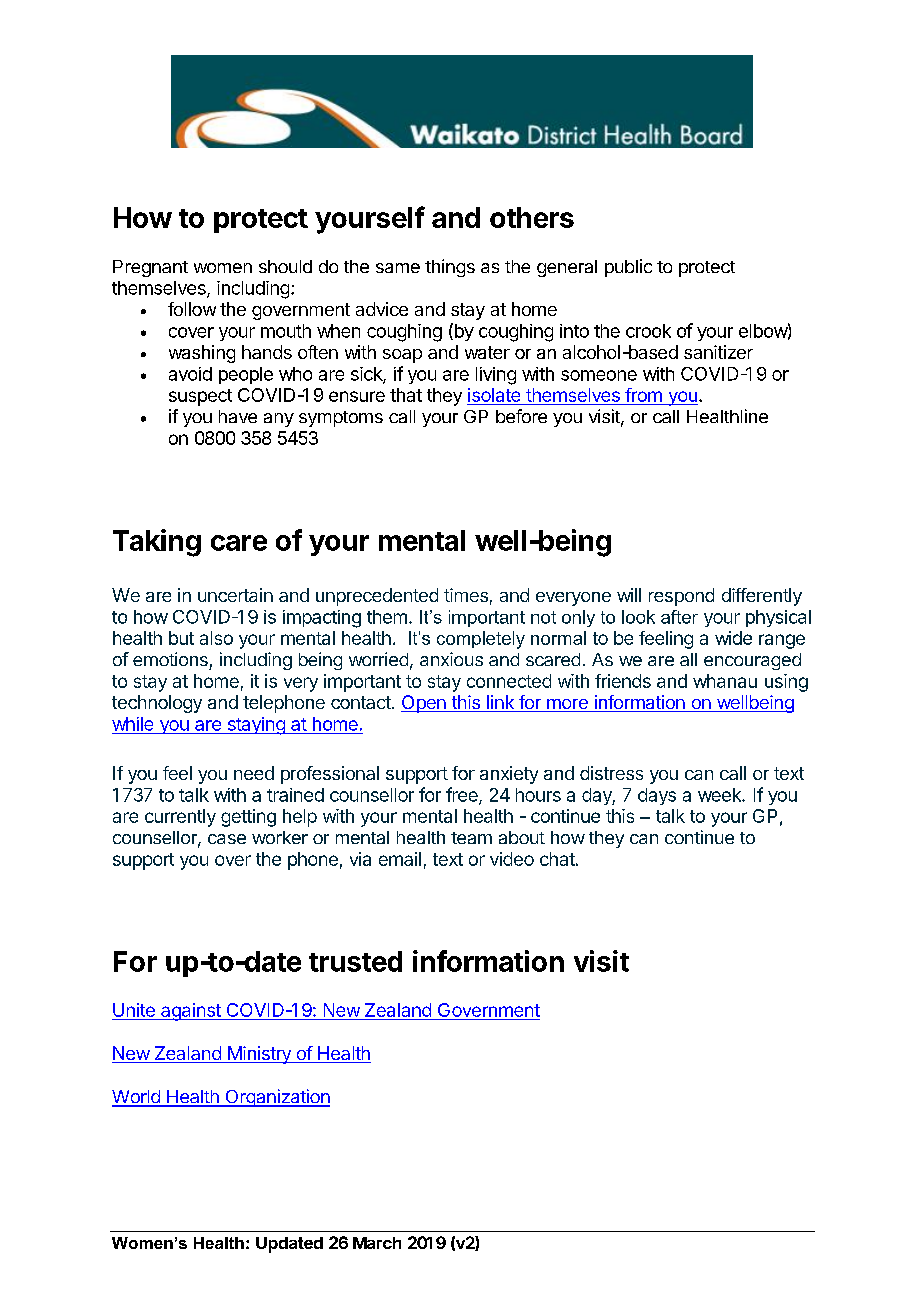 The height and width of the screenshot is (1308, 924). I want to click on chat, so click(557, 859).
